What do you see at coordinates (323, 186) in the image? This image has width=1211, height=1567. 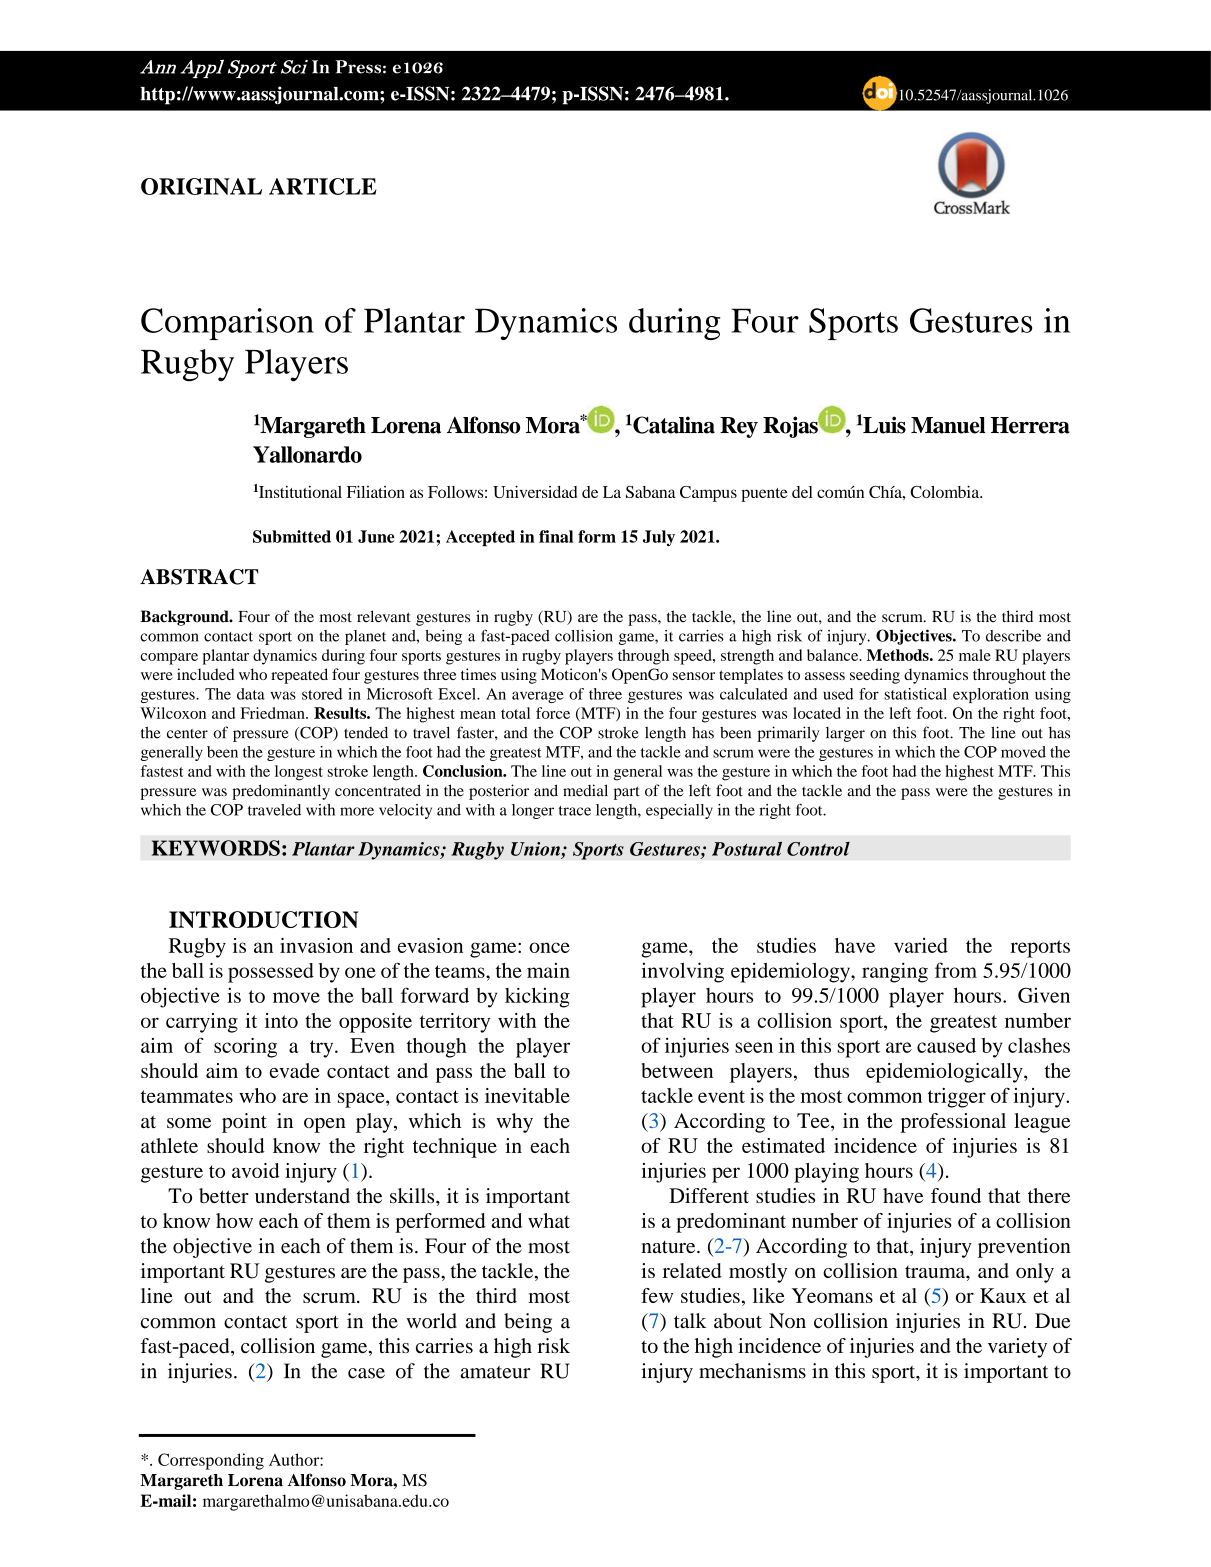 I see `ARTICLE` at bounding box center [323, 186].
